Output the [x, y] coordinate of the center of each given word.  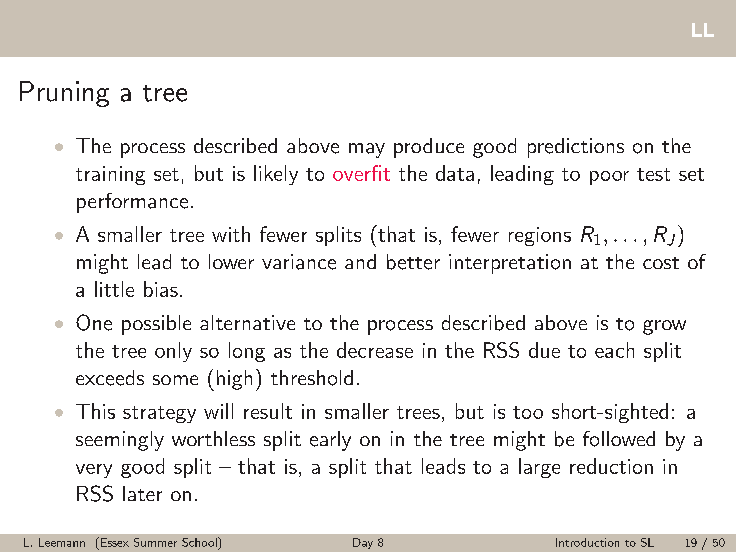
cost [661, 263]
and [360, 261]
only [173, 352]
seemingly [120, 441]
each [614, 350]
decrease [375, 350]
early [330, 441]
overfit [361, 173]
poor [609, 178]
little [114, 289]
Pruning [64, 94]
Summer [155, 542]
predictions [576, 148]
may [367, 150]
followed [619, 439]
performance [132, 203]
